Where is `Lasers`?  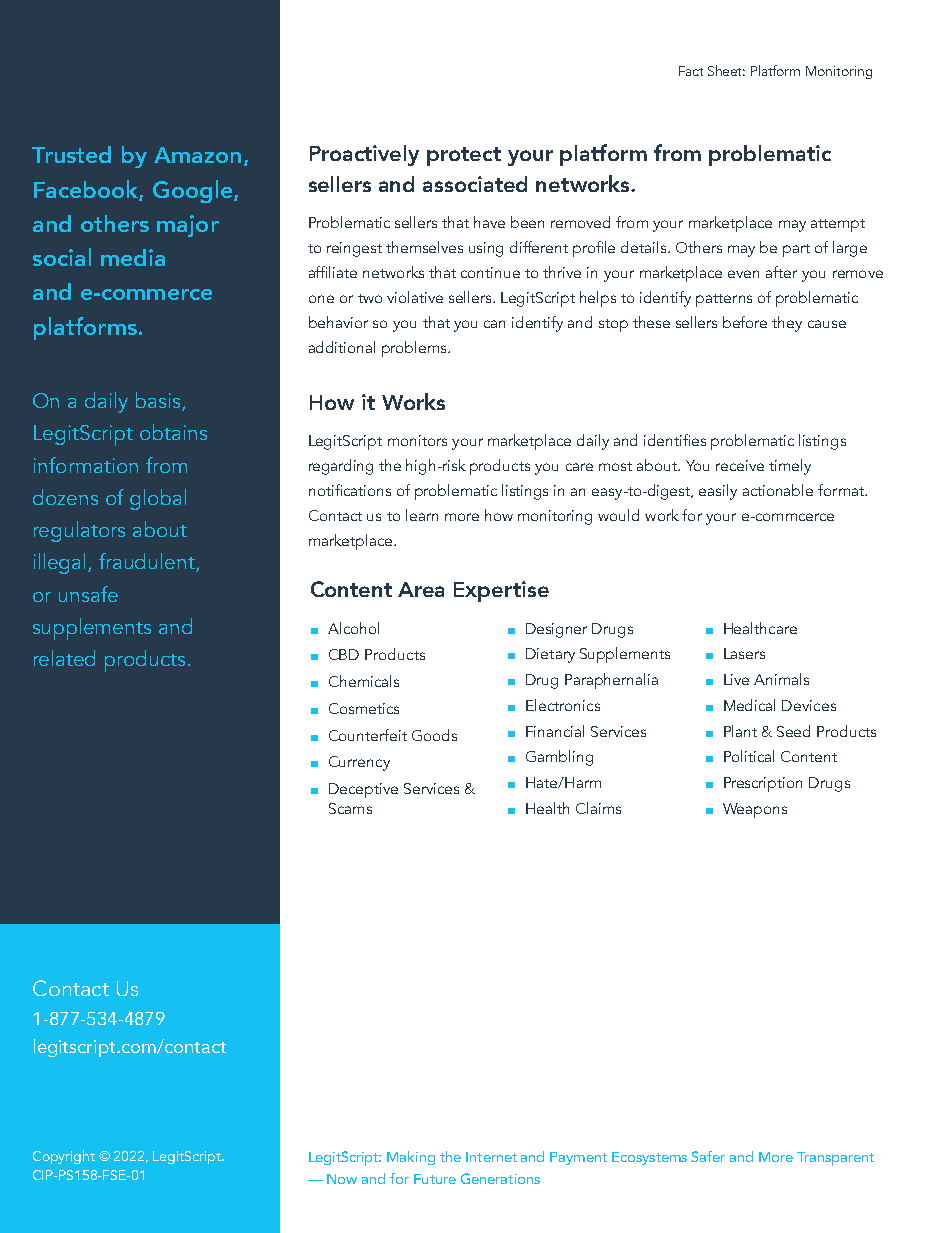 Lasers is located at coordinates (744, 653).
